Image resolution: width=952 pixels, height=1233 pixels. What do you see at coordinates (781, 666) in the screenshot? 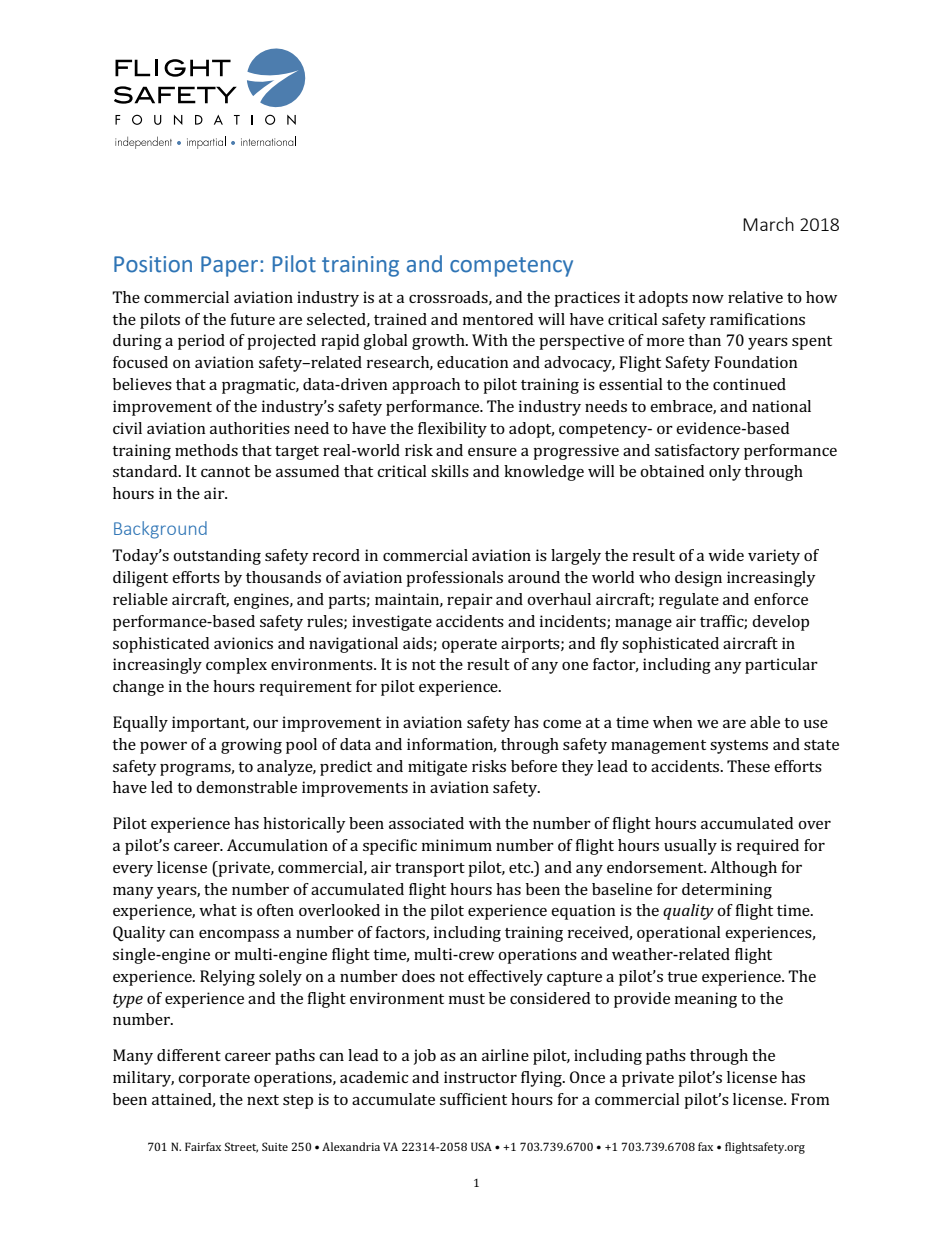
I see `particular` at bounding box center [781, 666].
